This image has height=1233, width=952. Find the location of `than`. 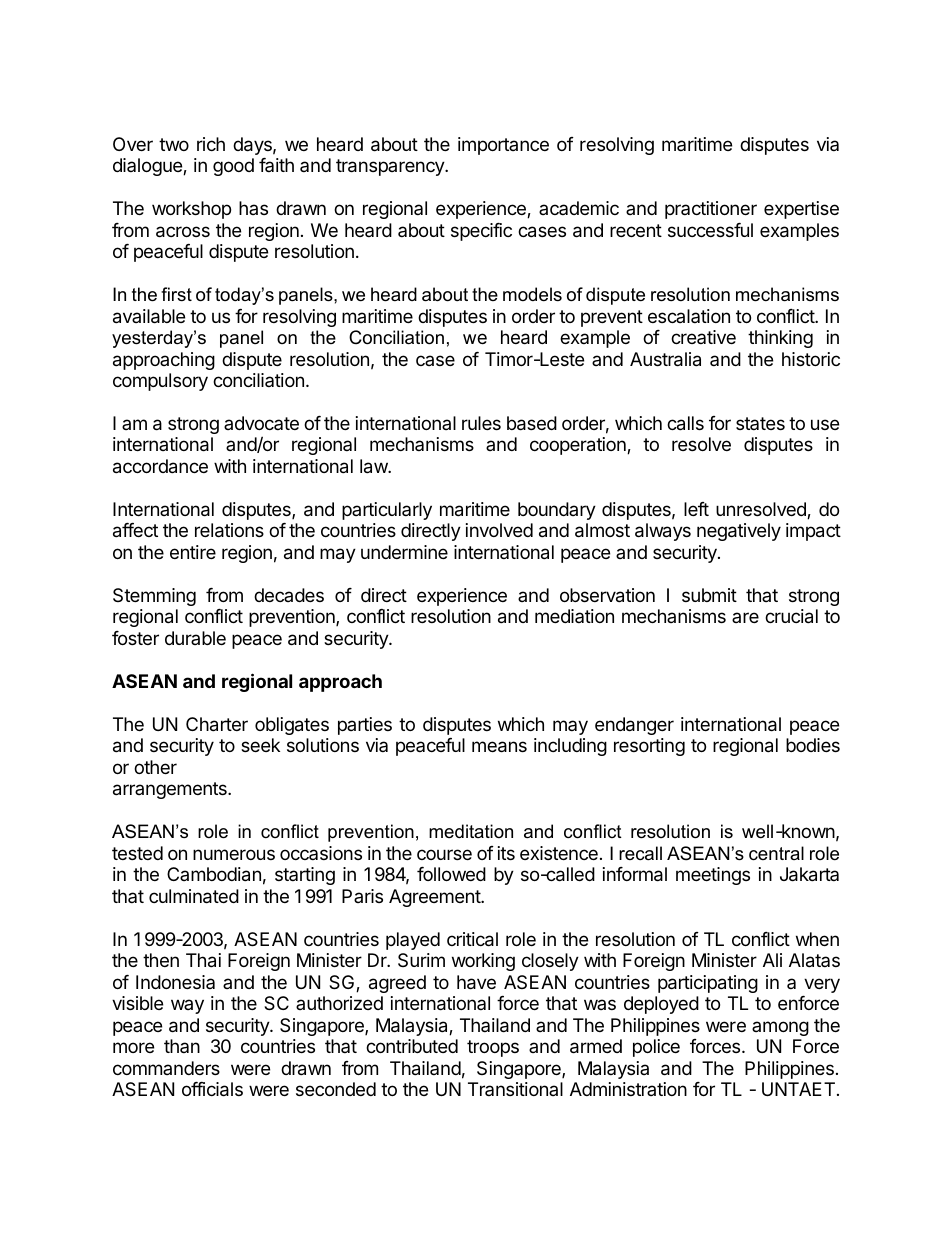

than is located at coordinates (182, 1046).
